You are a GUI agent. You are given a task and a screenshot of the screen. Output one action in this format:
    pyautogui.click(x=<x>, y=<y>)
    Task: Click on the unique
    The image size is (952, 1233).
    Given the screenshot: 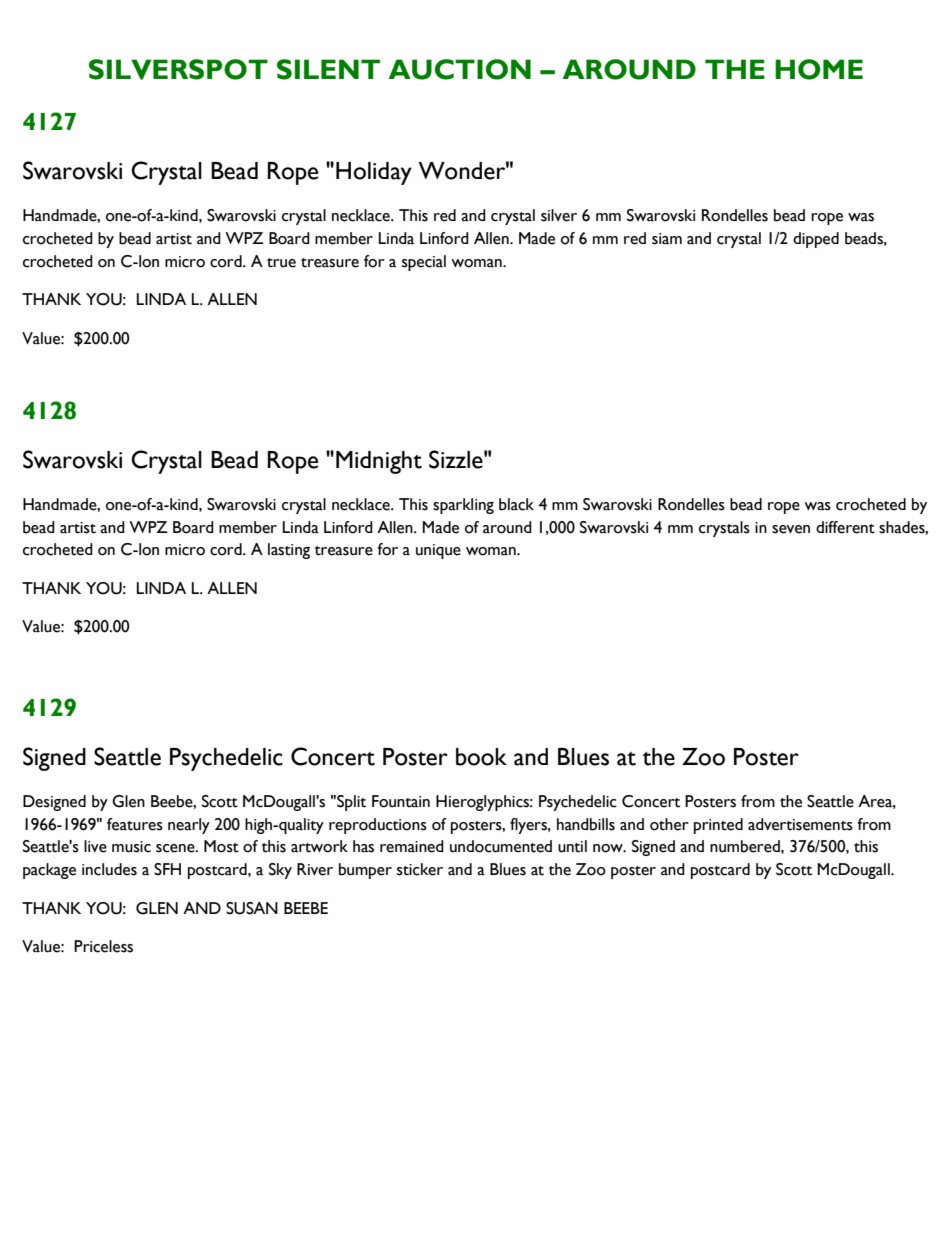 What is the action you would take?
    pyautogui.click(x=438, y=551)
